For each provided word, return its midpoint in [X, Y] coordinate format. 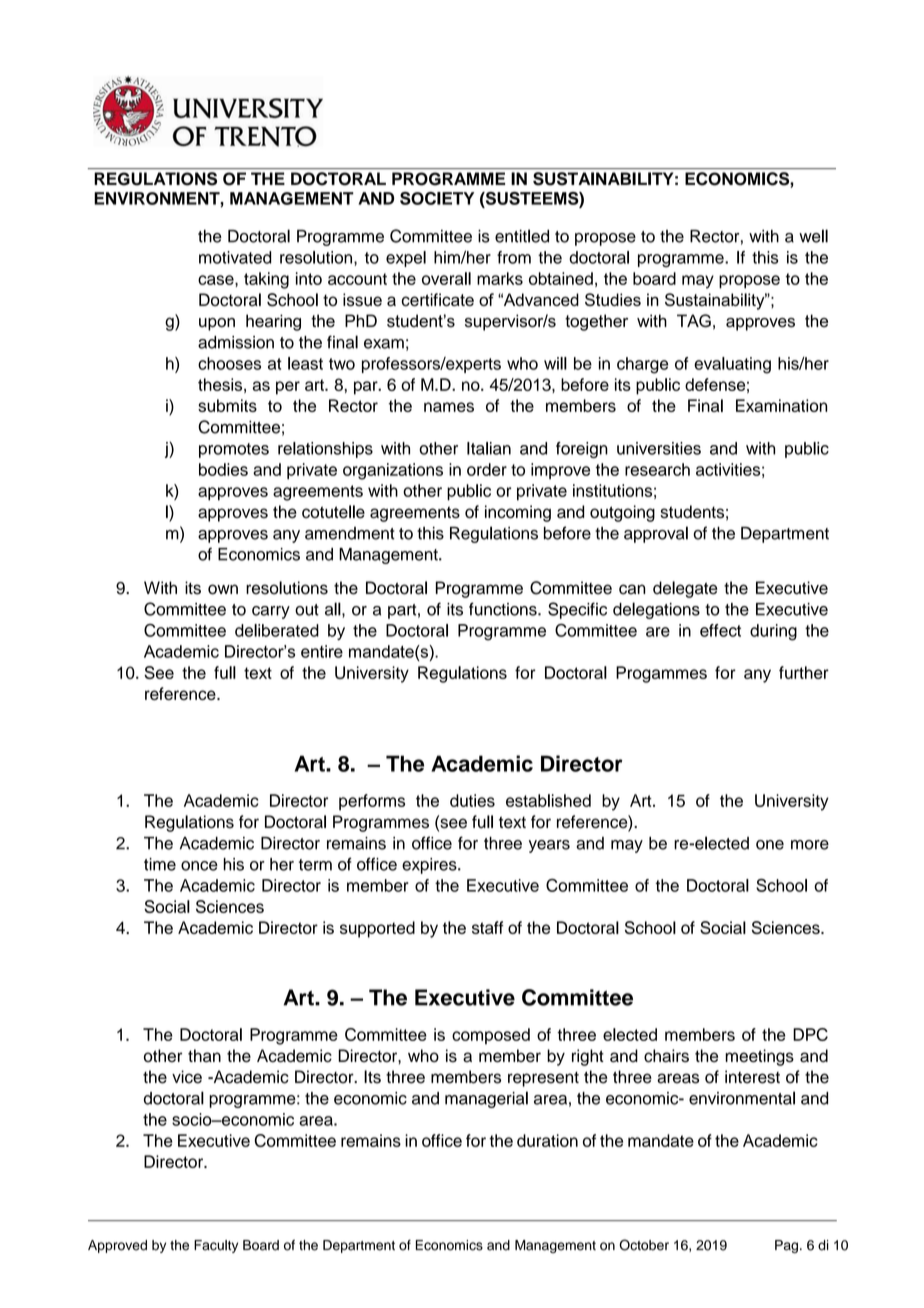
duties [472, 800]
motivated [235, 257]
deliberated [277, 630]
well [813, 236]
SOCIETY [437, 198]
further [804, 672]
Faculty [216, 1246]
